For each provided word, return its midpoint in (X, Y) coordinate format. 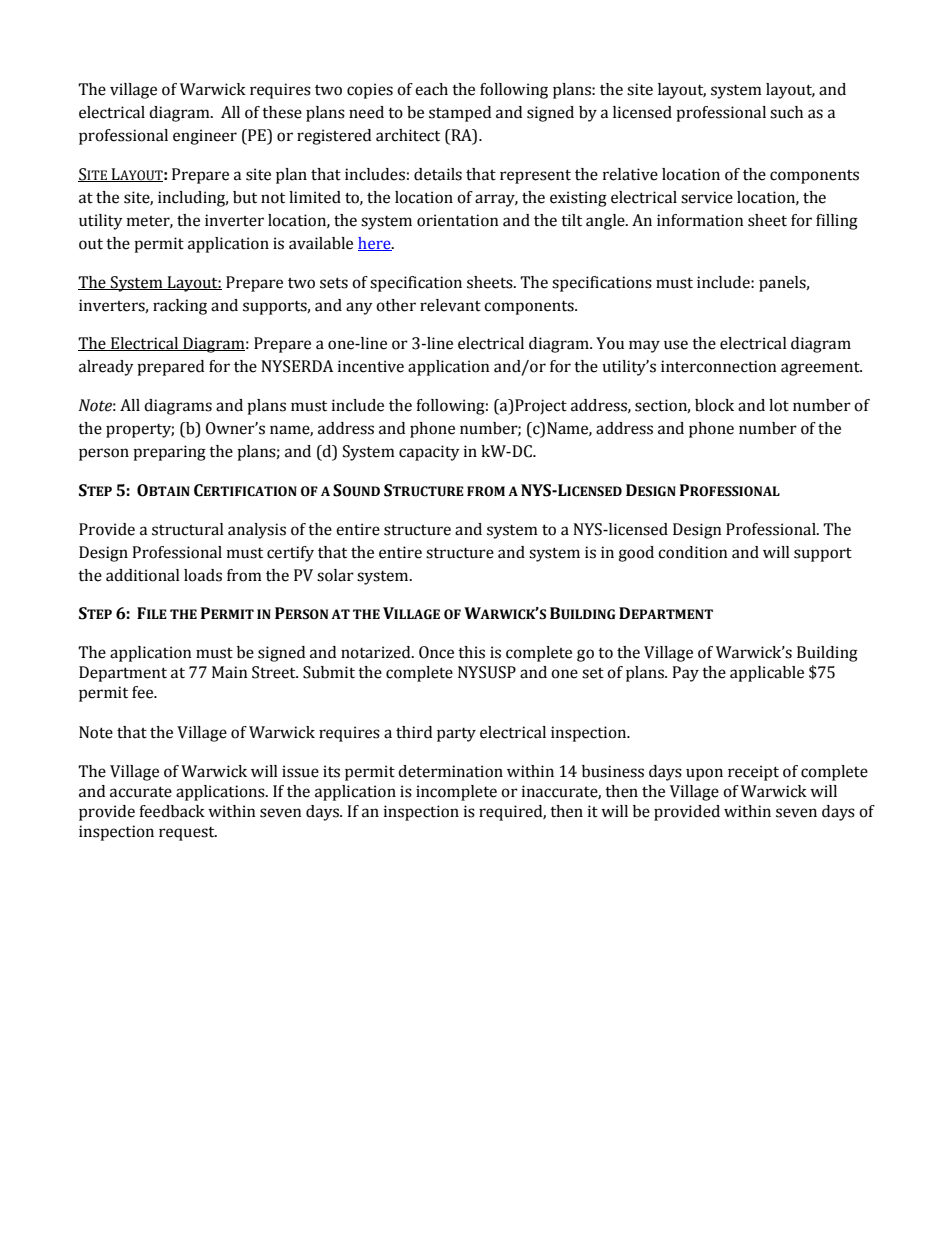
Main (230, 672)
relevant (450, 305)
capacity (429, 453)
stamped (460, 114)
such (786, 112)
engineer (205, 137)
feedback (172, 811)
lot (779, 405)
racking (180, 307)
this (471, 652)
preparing (169, 453)
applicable (767, 674)
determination (450, 771)
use (676, 345)
